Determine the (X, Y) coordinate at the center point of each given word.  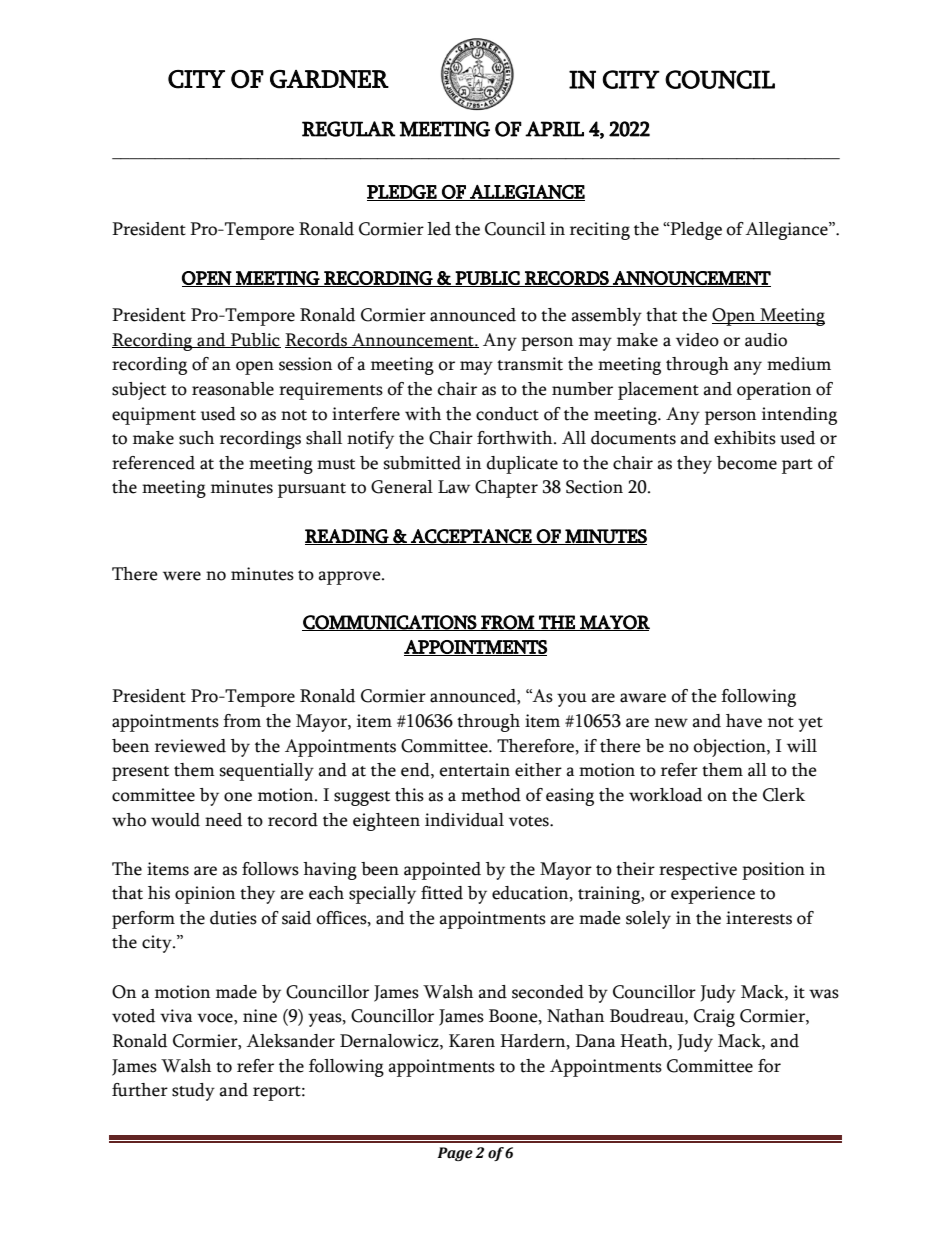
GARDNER (329, 79)
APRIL (554, 129)
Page (455, 1154)
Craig (714, 1018)
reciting (600, 231)
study (193, 1092)
